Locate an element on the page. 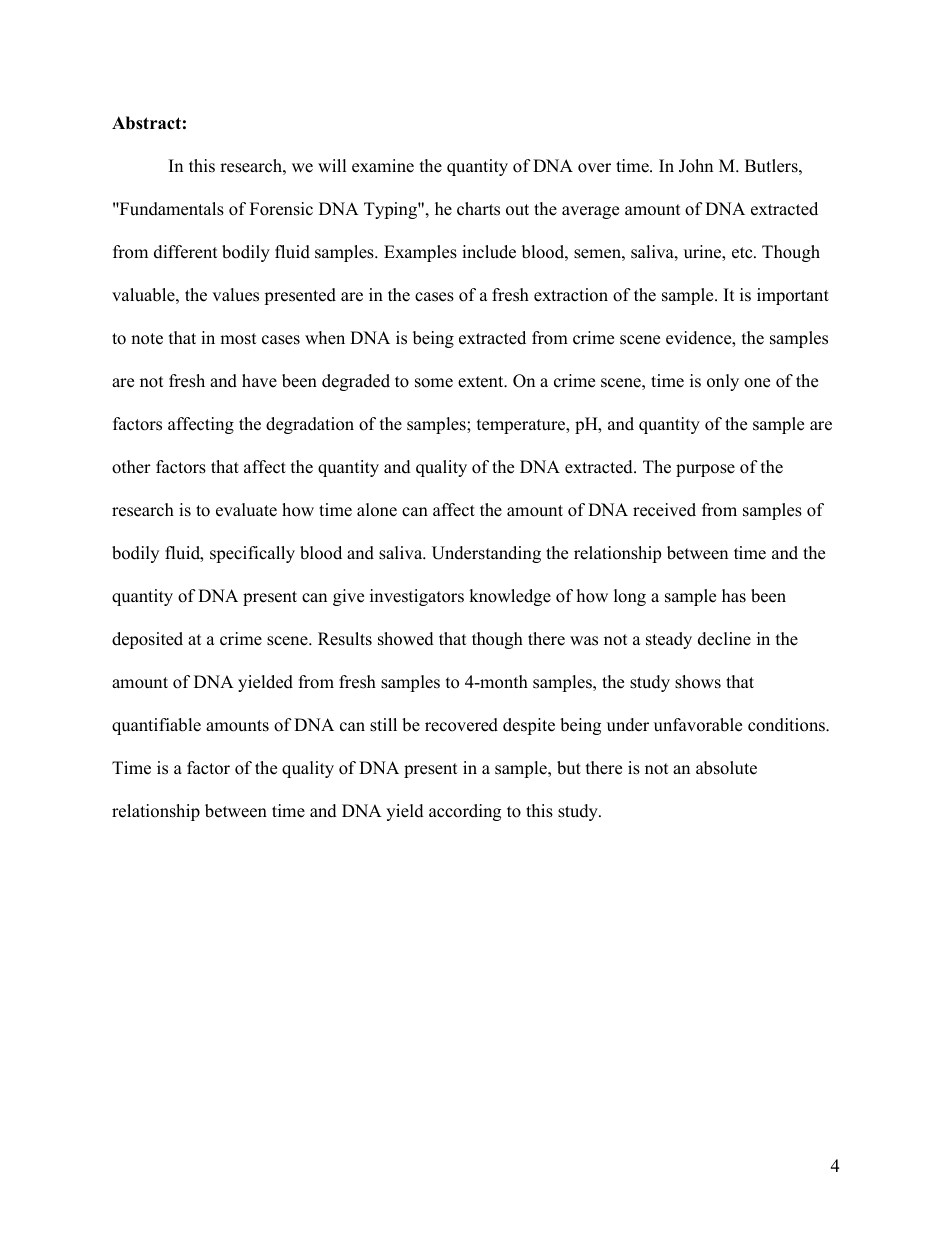  showed is located at coordinates (406, 639).
